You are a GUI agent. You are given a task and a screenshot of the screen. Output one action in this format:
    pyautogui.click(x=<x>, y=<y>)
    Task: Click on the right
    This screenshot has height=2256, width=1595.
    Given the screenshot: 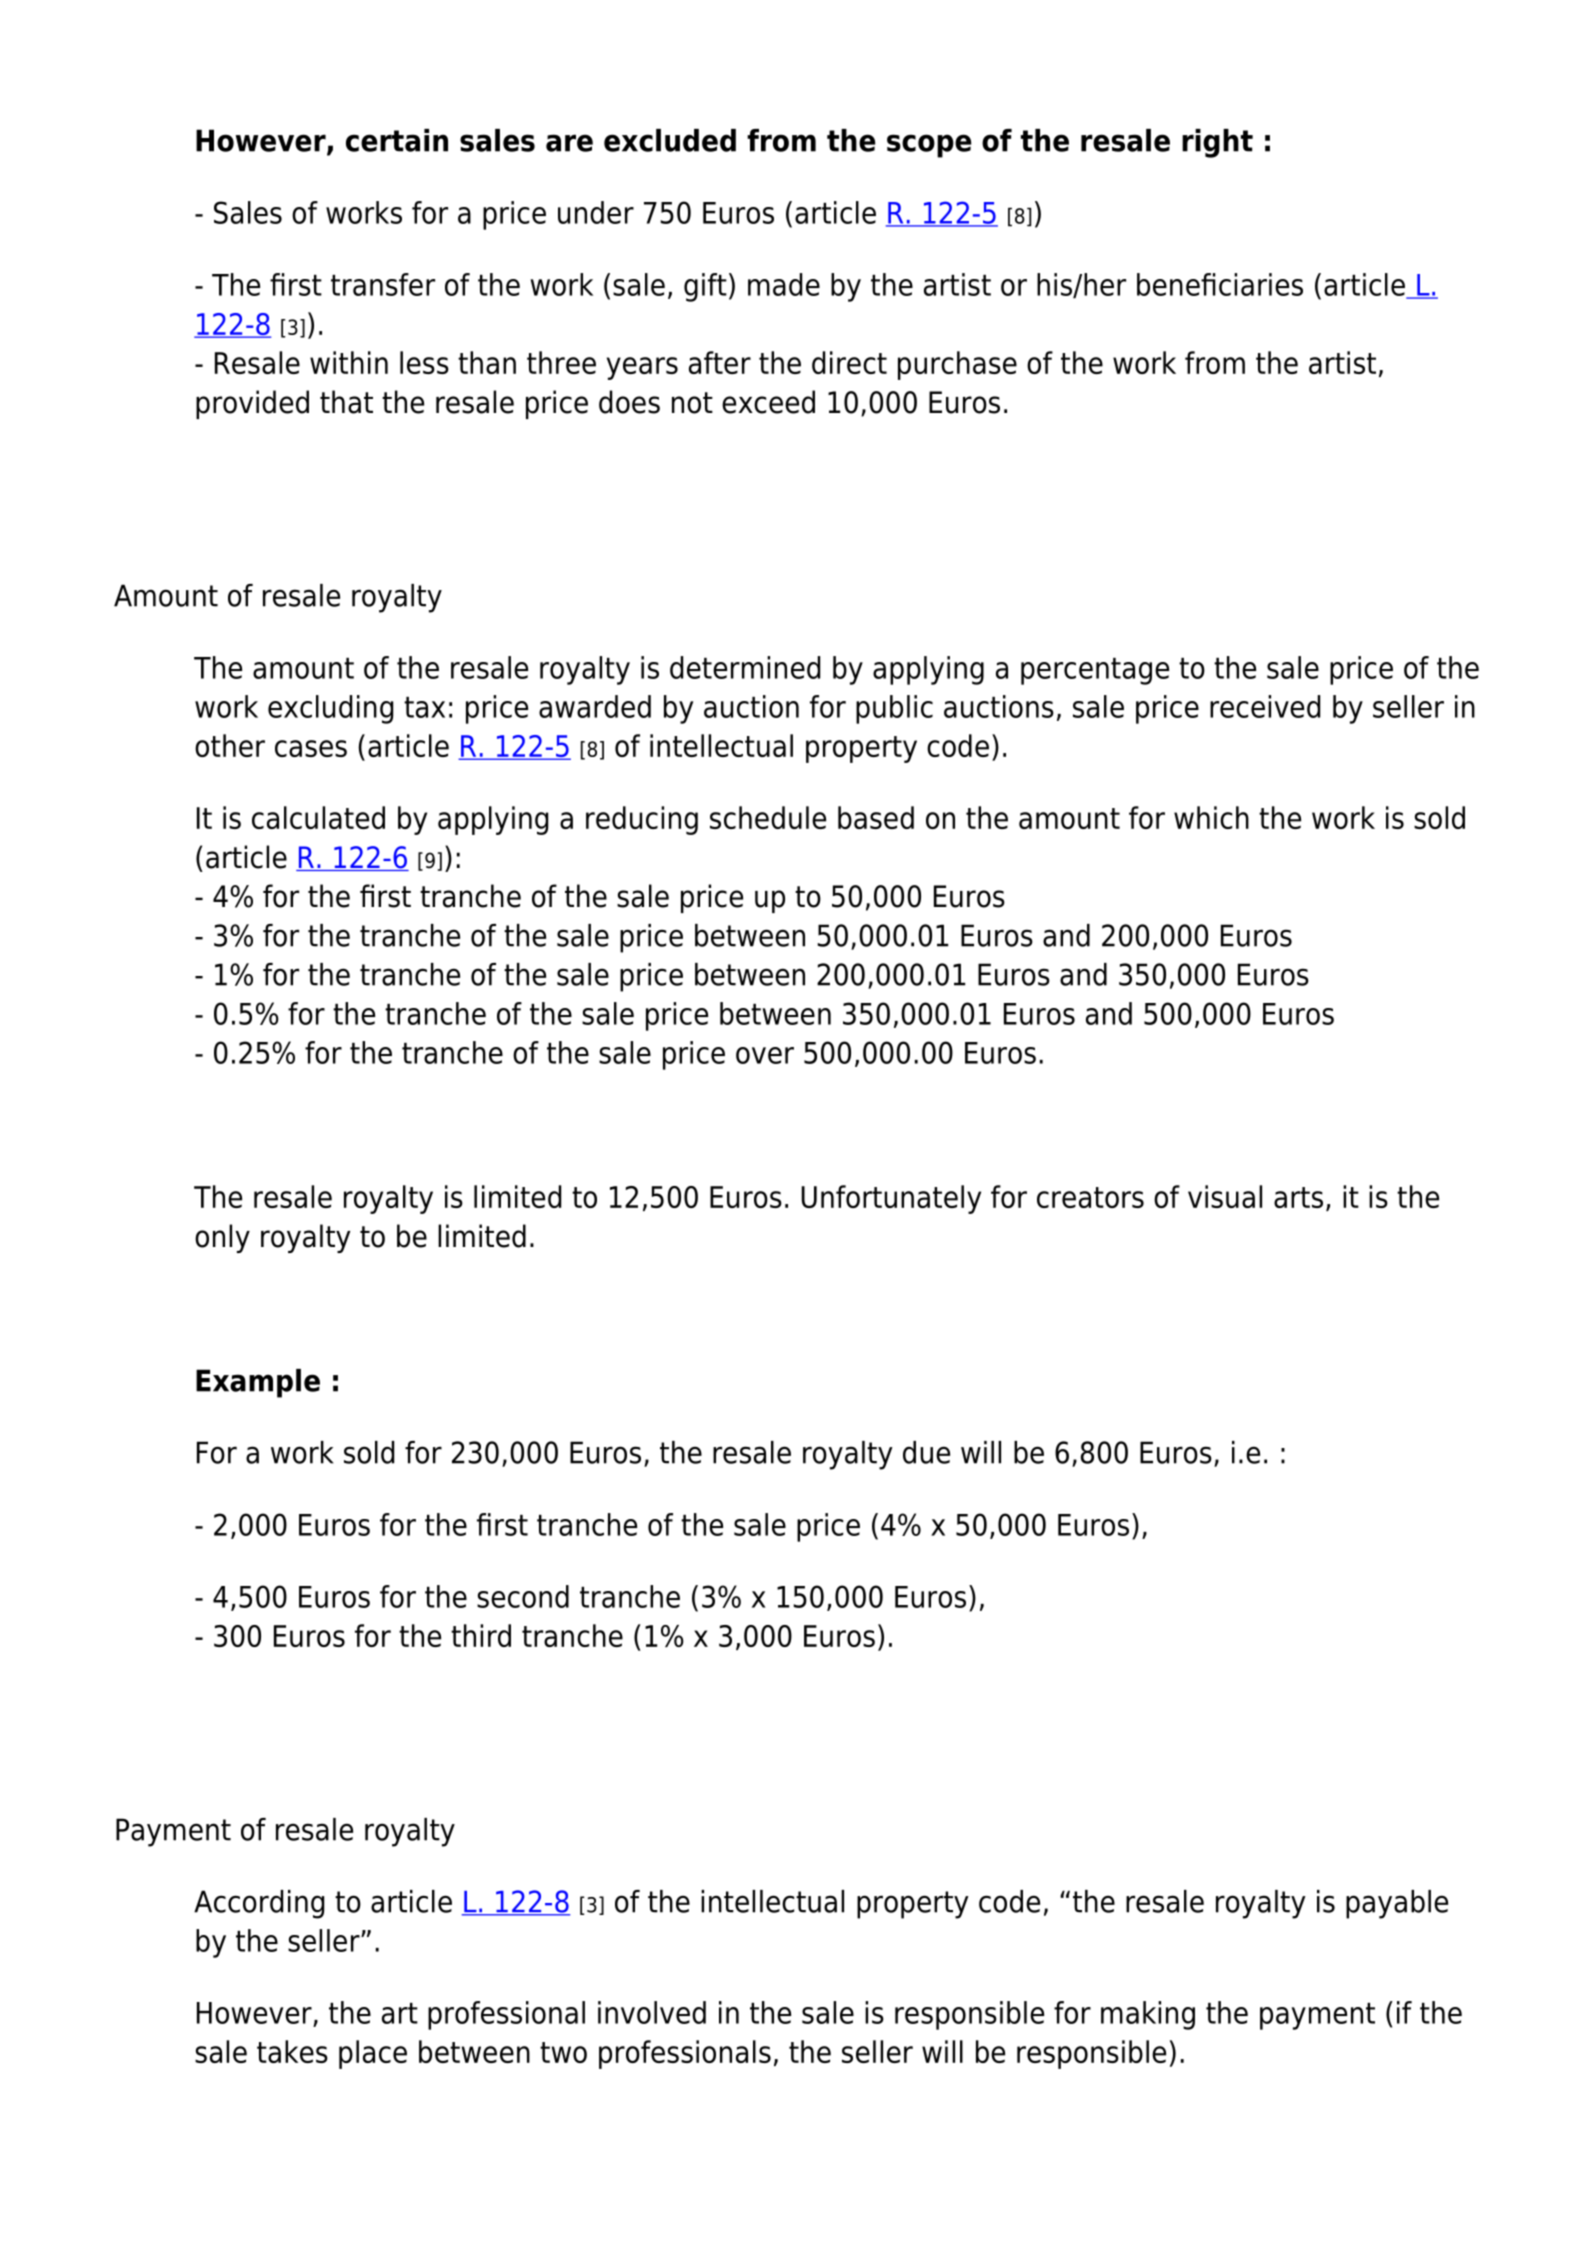 What is the action you would take?
    pyautogui.click(x=1217, y=143)
